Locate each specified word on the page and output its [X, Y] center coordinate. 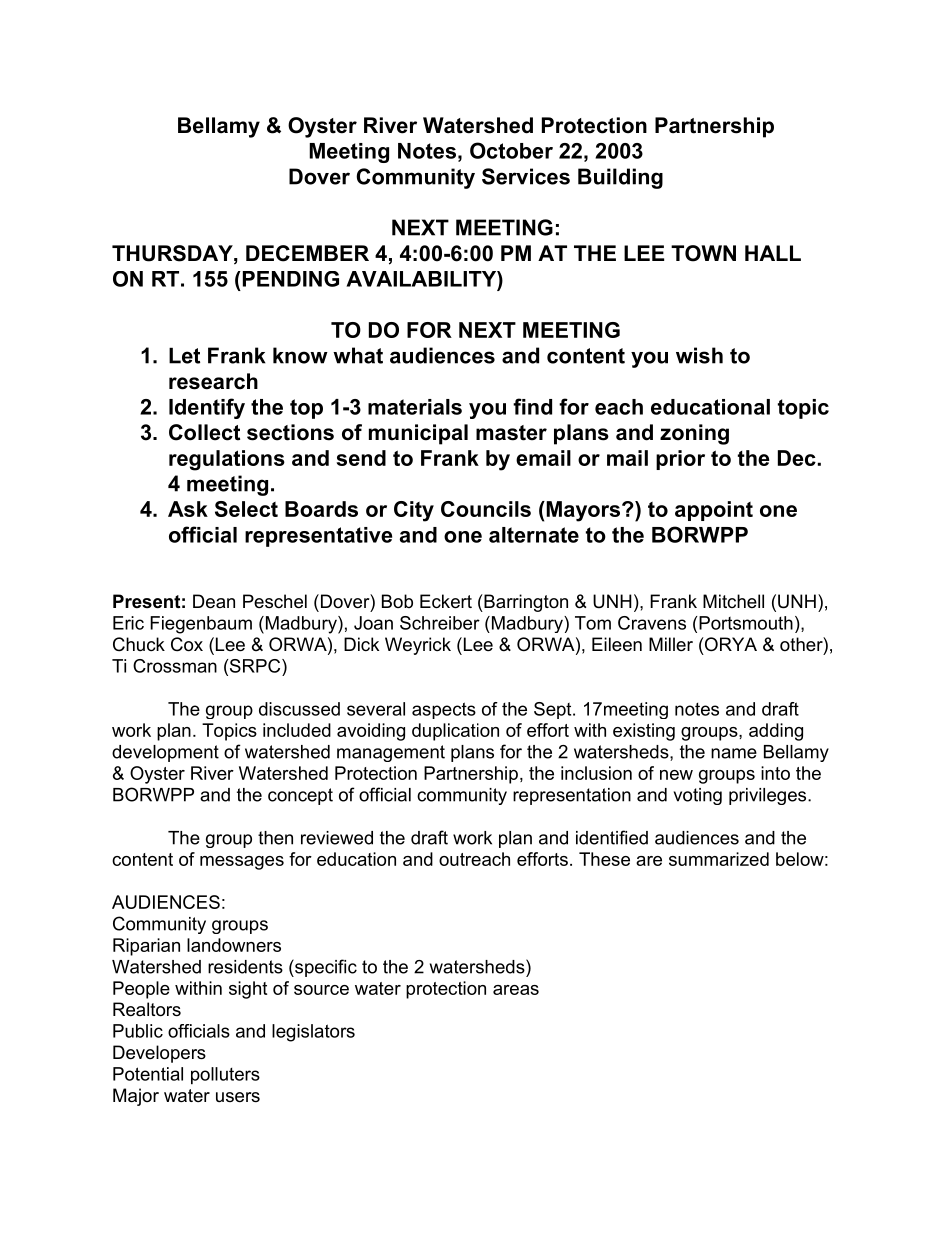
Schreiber [440, 623]
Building [620, 178]
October [511, 150]
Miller [671, 644]
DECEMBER [307, 253]
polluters [225, 1076]
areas [516, 990]
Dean [214, 601]
